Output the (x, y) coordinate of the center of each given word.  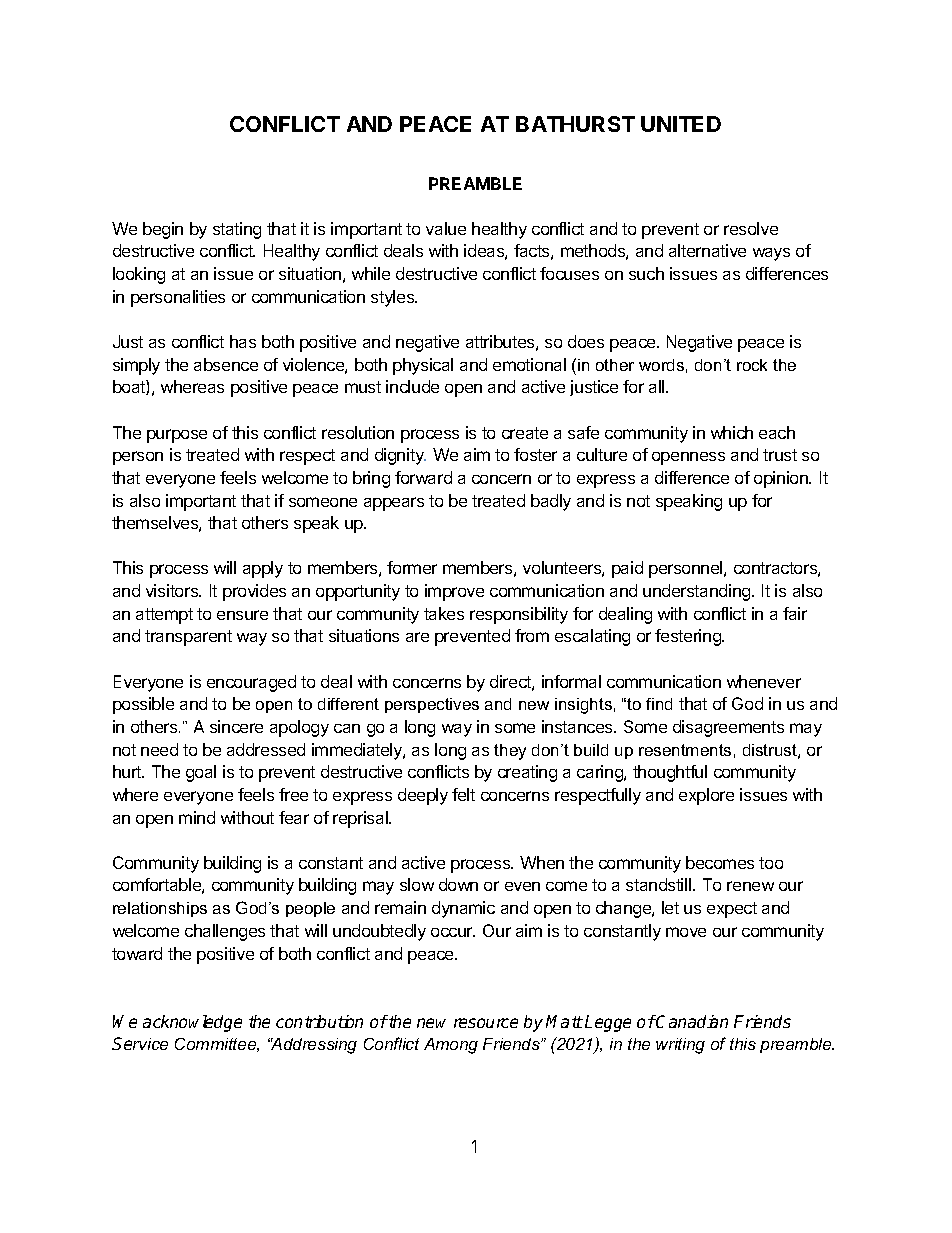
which (732, 432)
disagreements (728, 728)
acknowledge (192, 1023)
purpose (177, 436)
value (446, 228)
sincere (236, 726)
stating (237, 230)
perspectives (432, 705)
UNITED (681, 124)
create (525, 433)
